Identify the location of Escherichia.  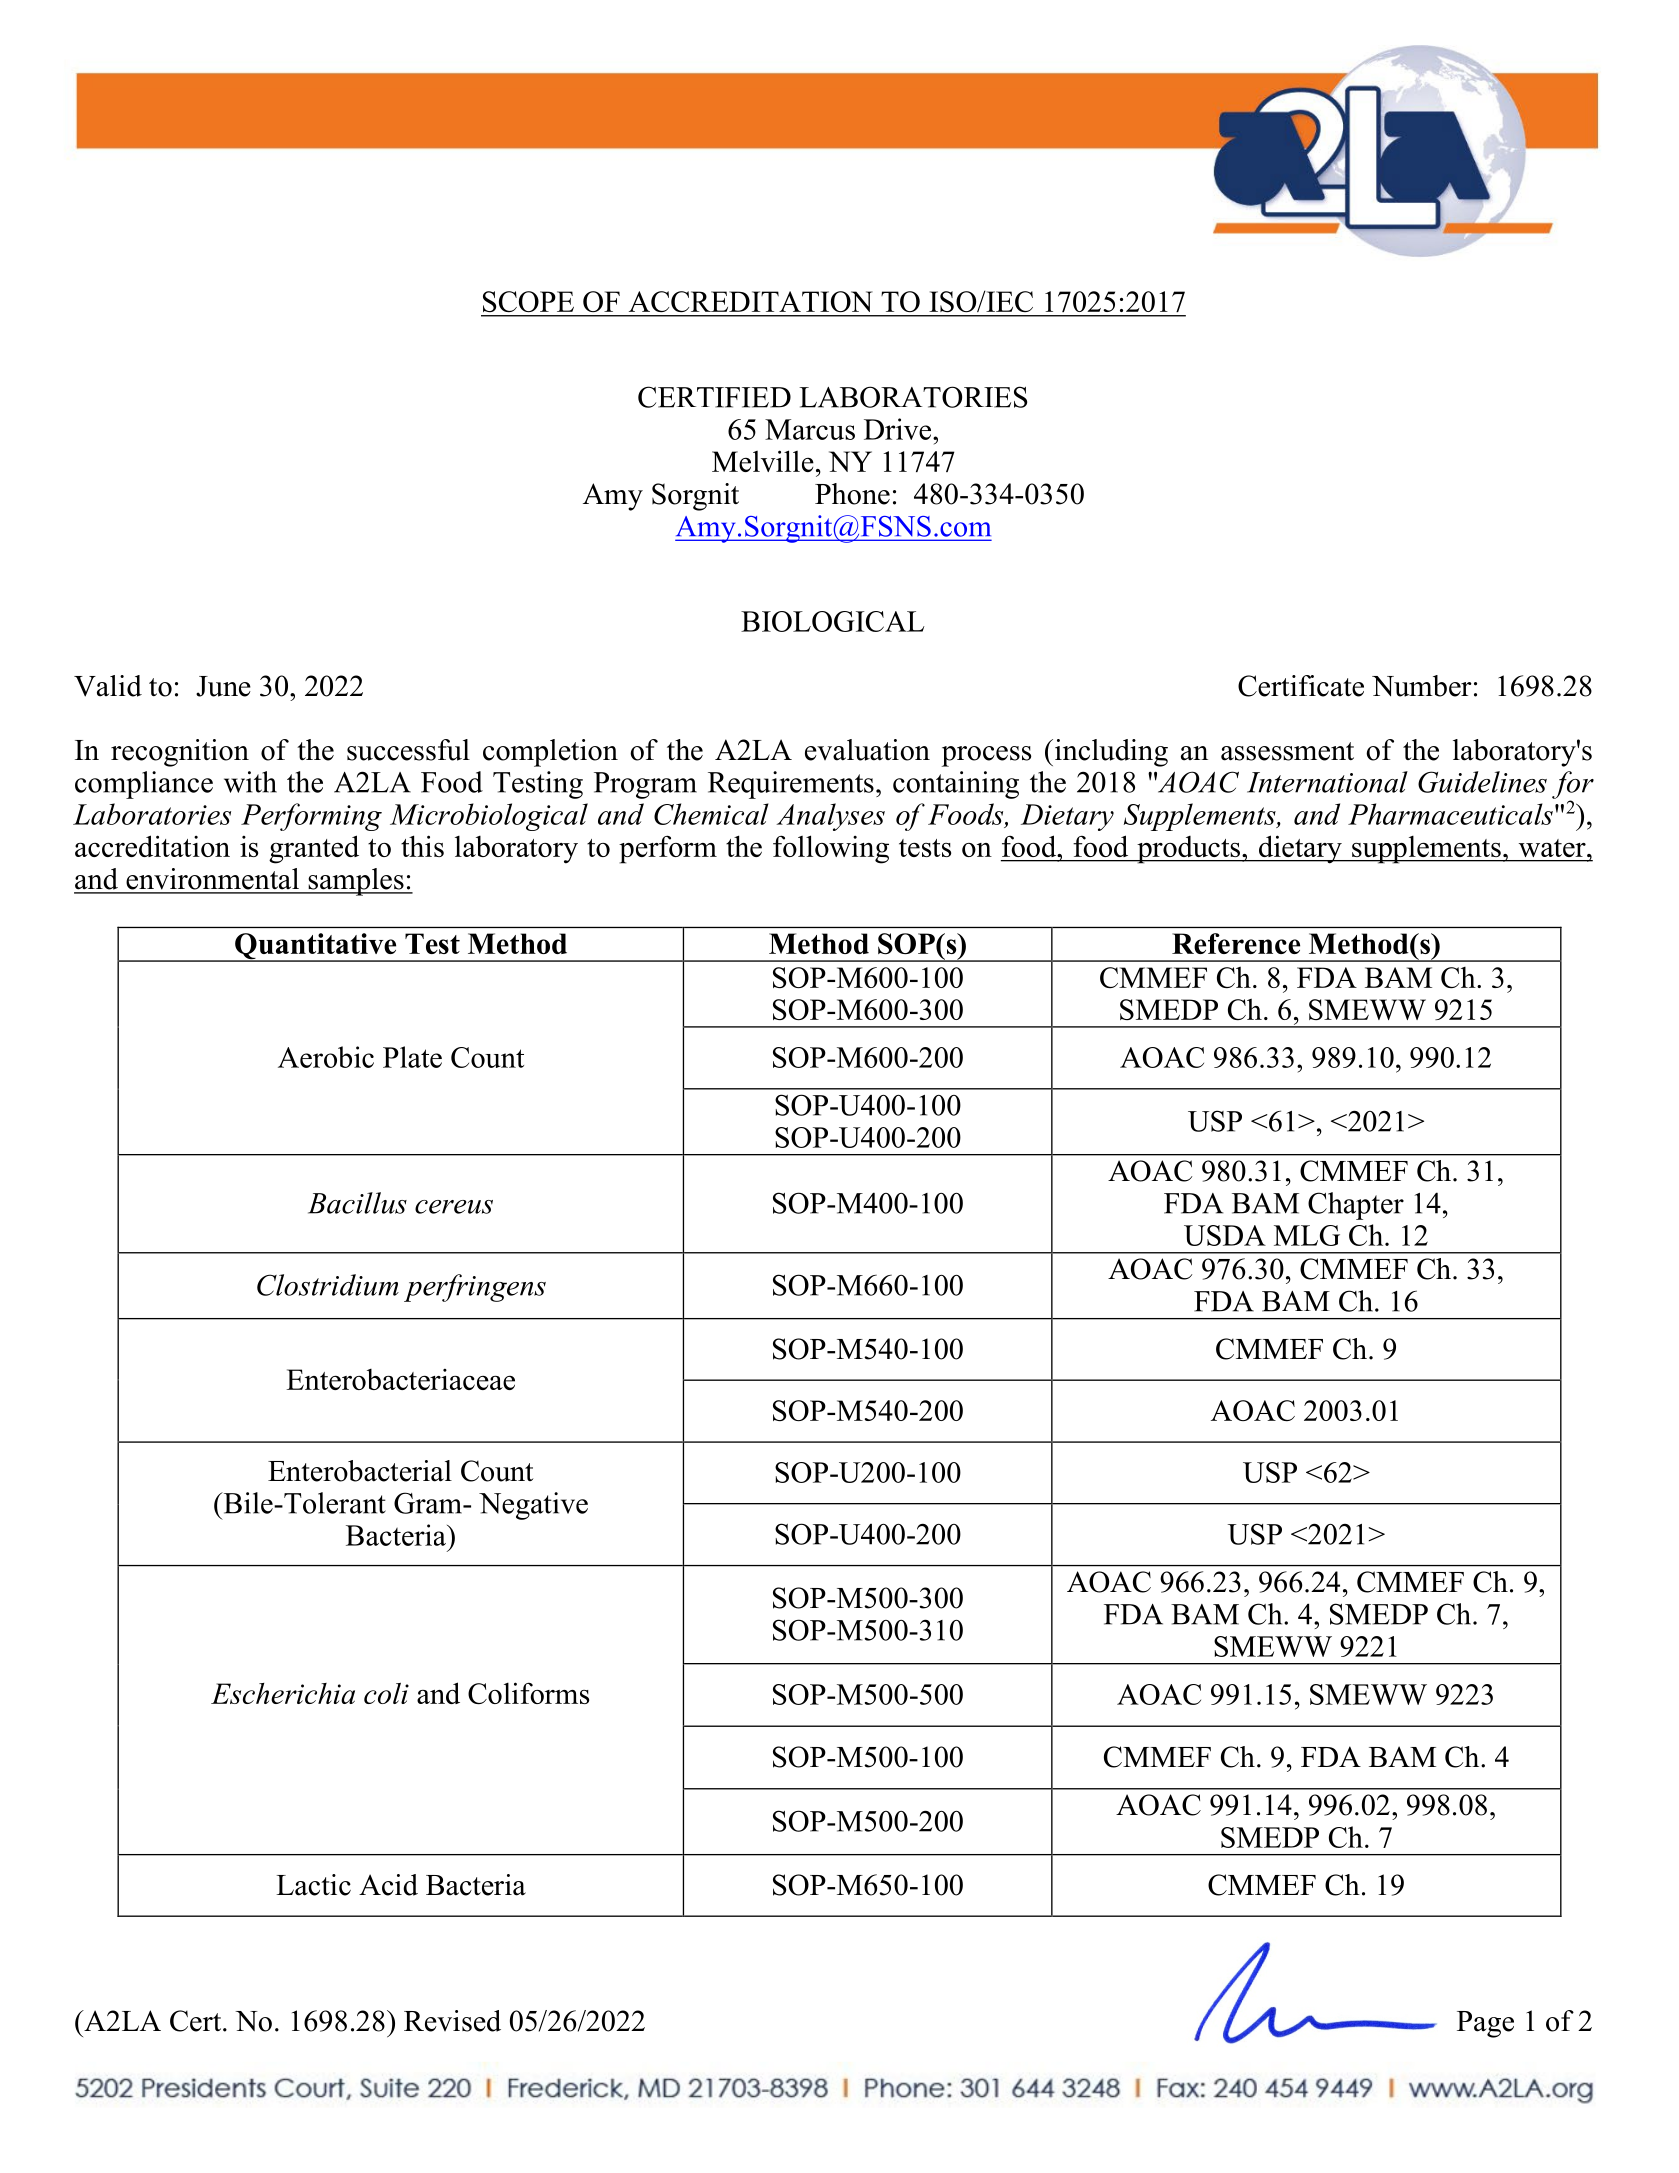
(283, 1693).
